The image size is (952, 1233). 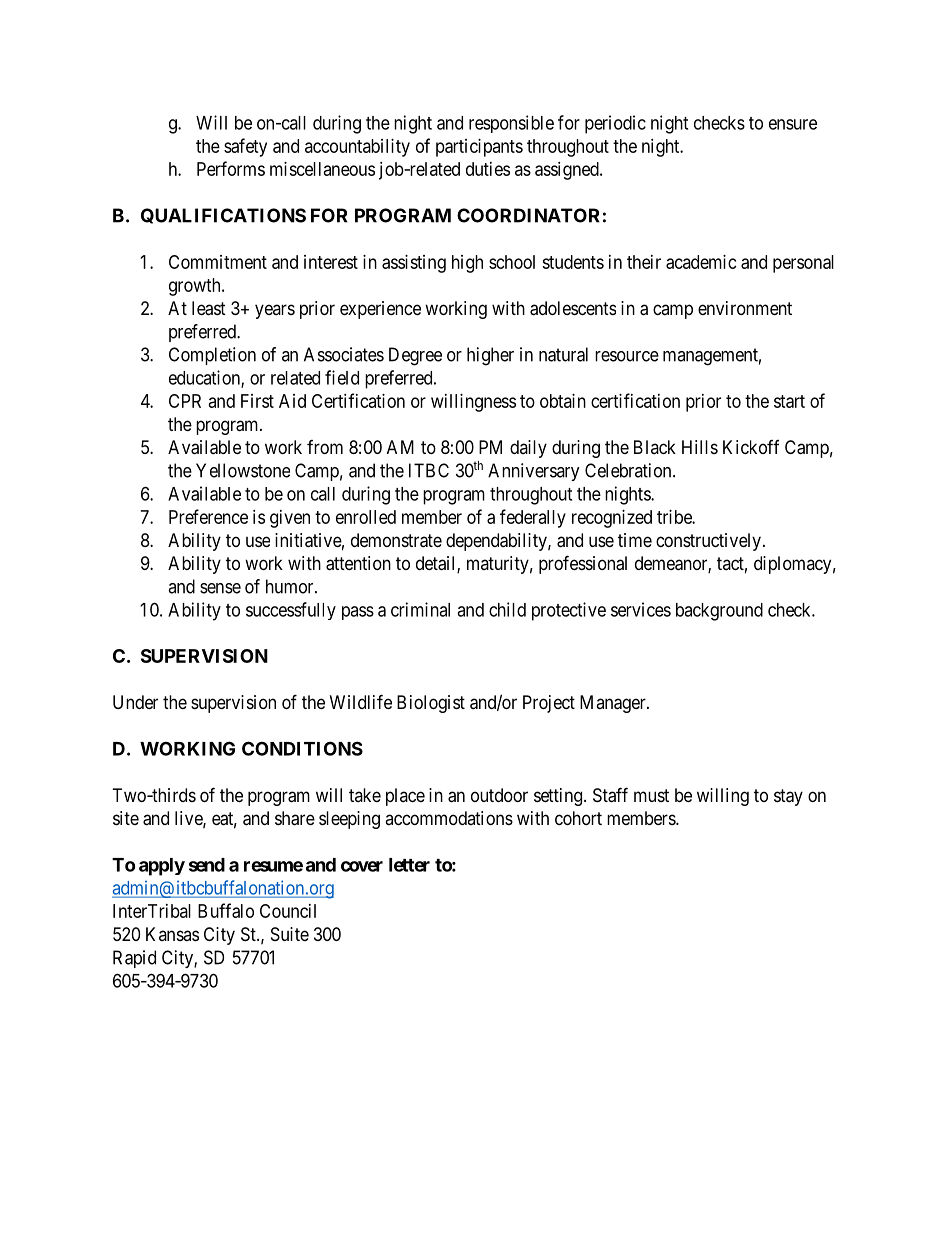 I want to click on Kansas, so click(x=172, y=934).
